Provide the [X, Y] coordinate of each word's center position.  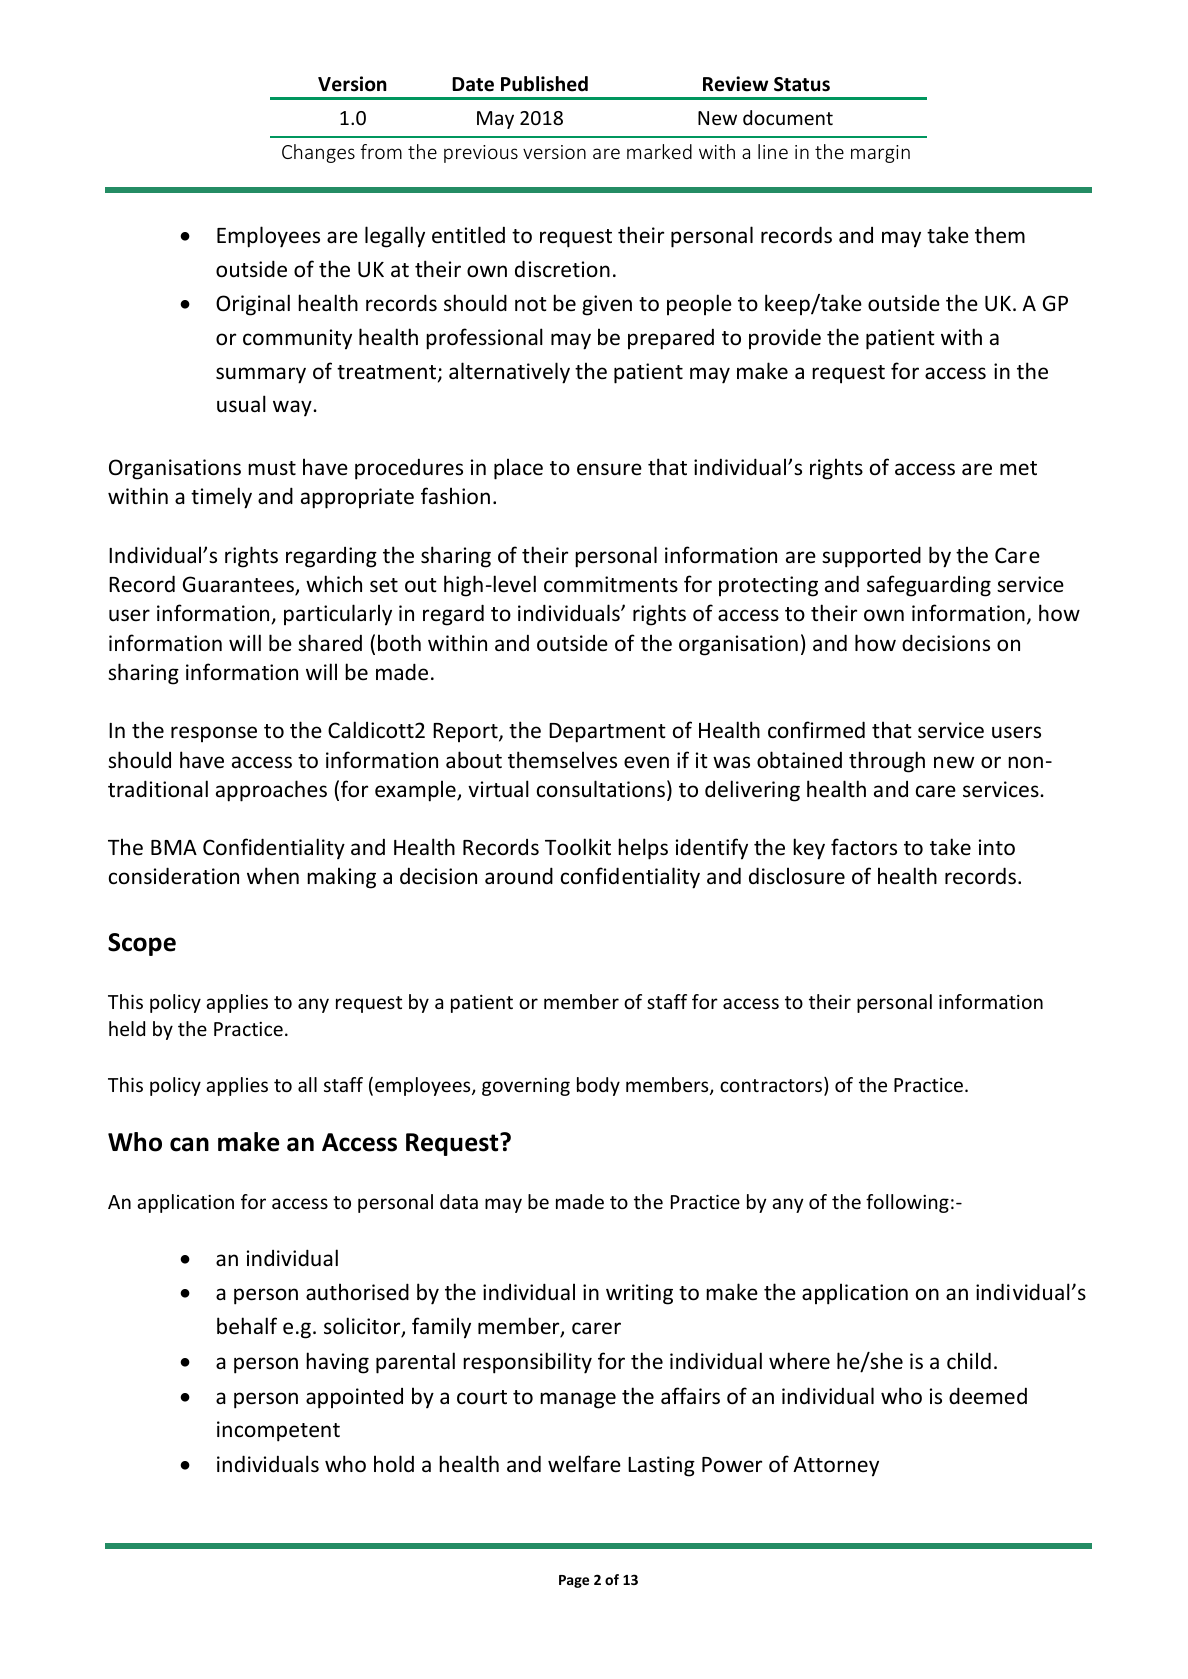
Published [544, 84]
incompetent [278, 1431]
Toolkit [578, 847]
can [189, 1144]
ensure [609, 469]
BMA [174, 847]
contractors [771, 1085]
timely [221, 498]
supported [871, 557]
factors [864, 847]
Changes [318, 153]
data [459, 1201]
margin [880, 154]
